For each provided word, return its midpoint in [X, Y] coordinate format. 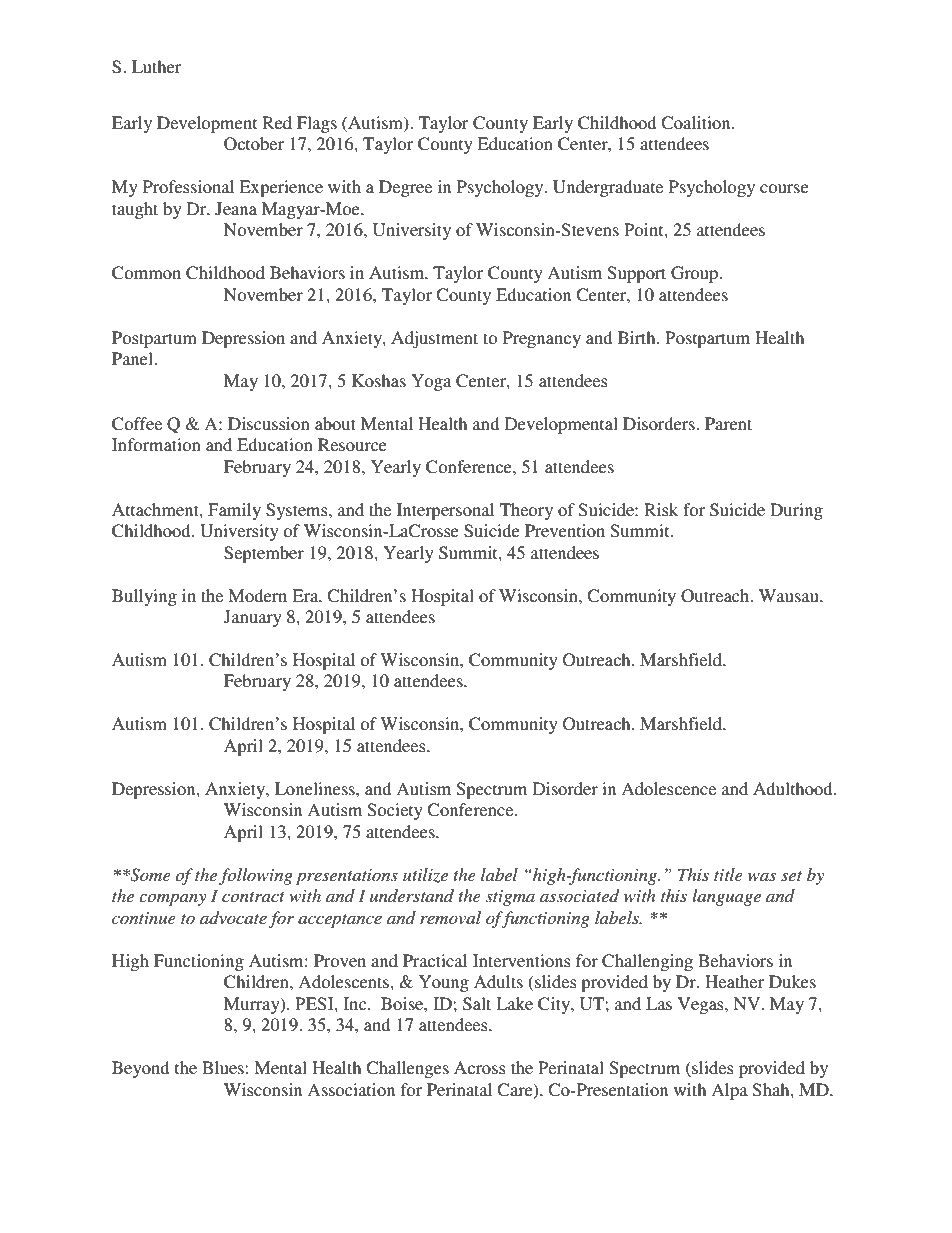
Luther [157, 66]
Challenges [407, 1069]
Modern [257, 595]
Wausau [790, 595]
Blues [224, 1067]
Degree [405, 188]
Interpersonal [445, 511]
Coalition [697, 123]
